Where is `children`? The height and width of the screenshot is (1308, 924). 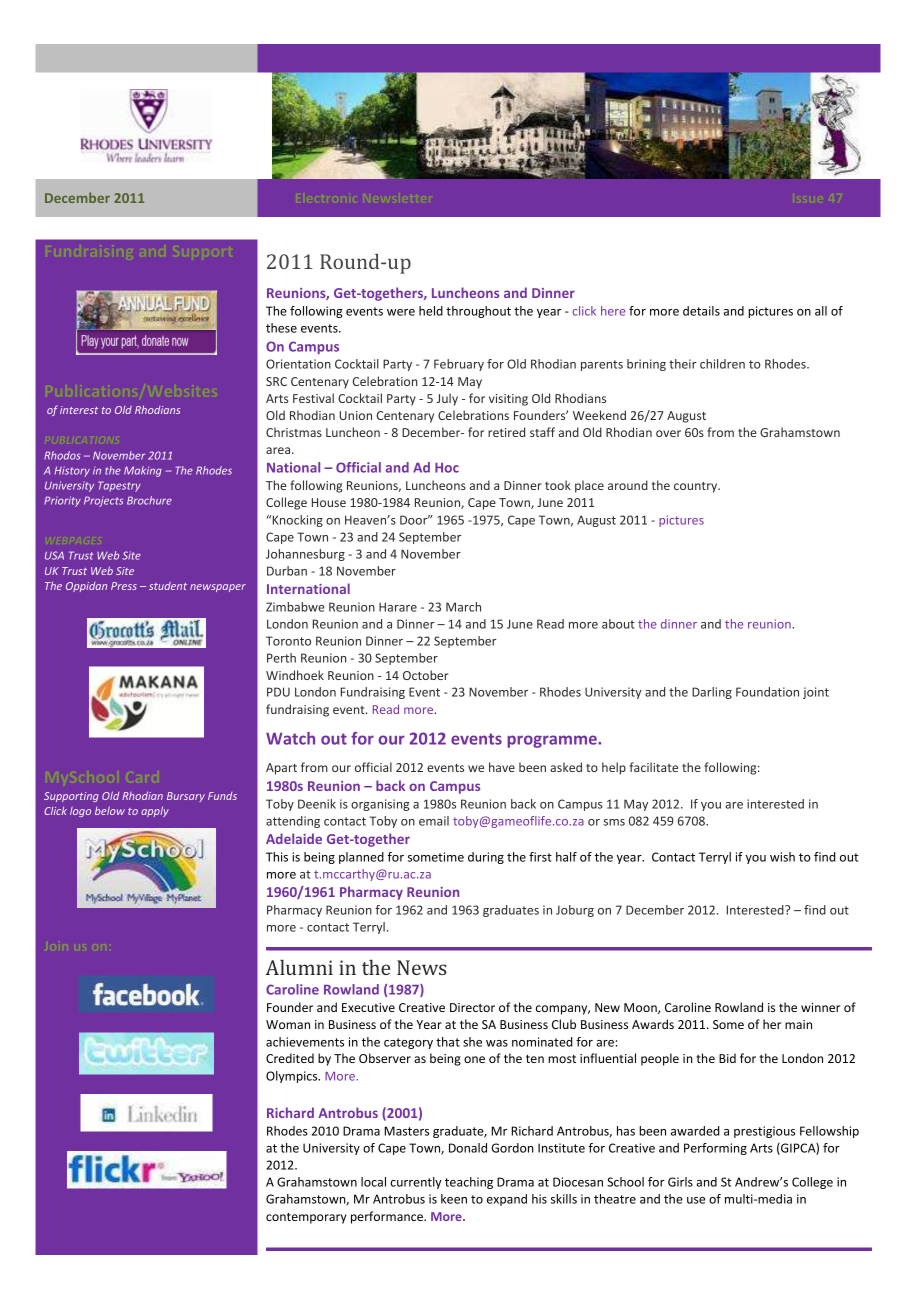 children is located at coordinates (722, 364).
